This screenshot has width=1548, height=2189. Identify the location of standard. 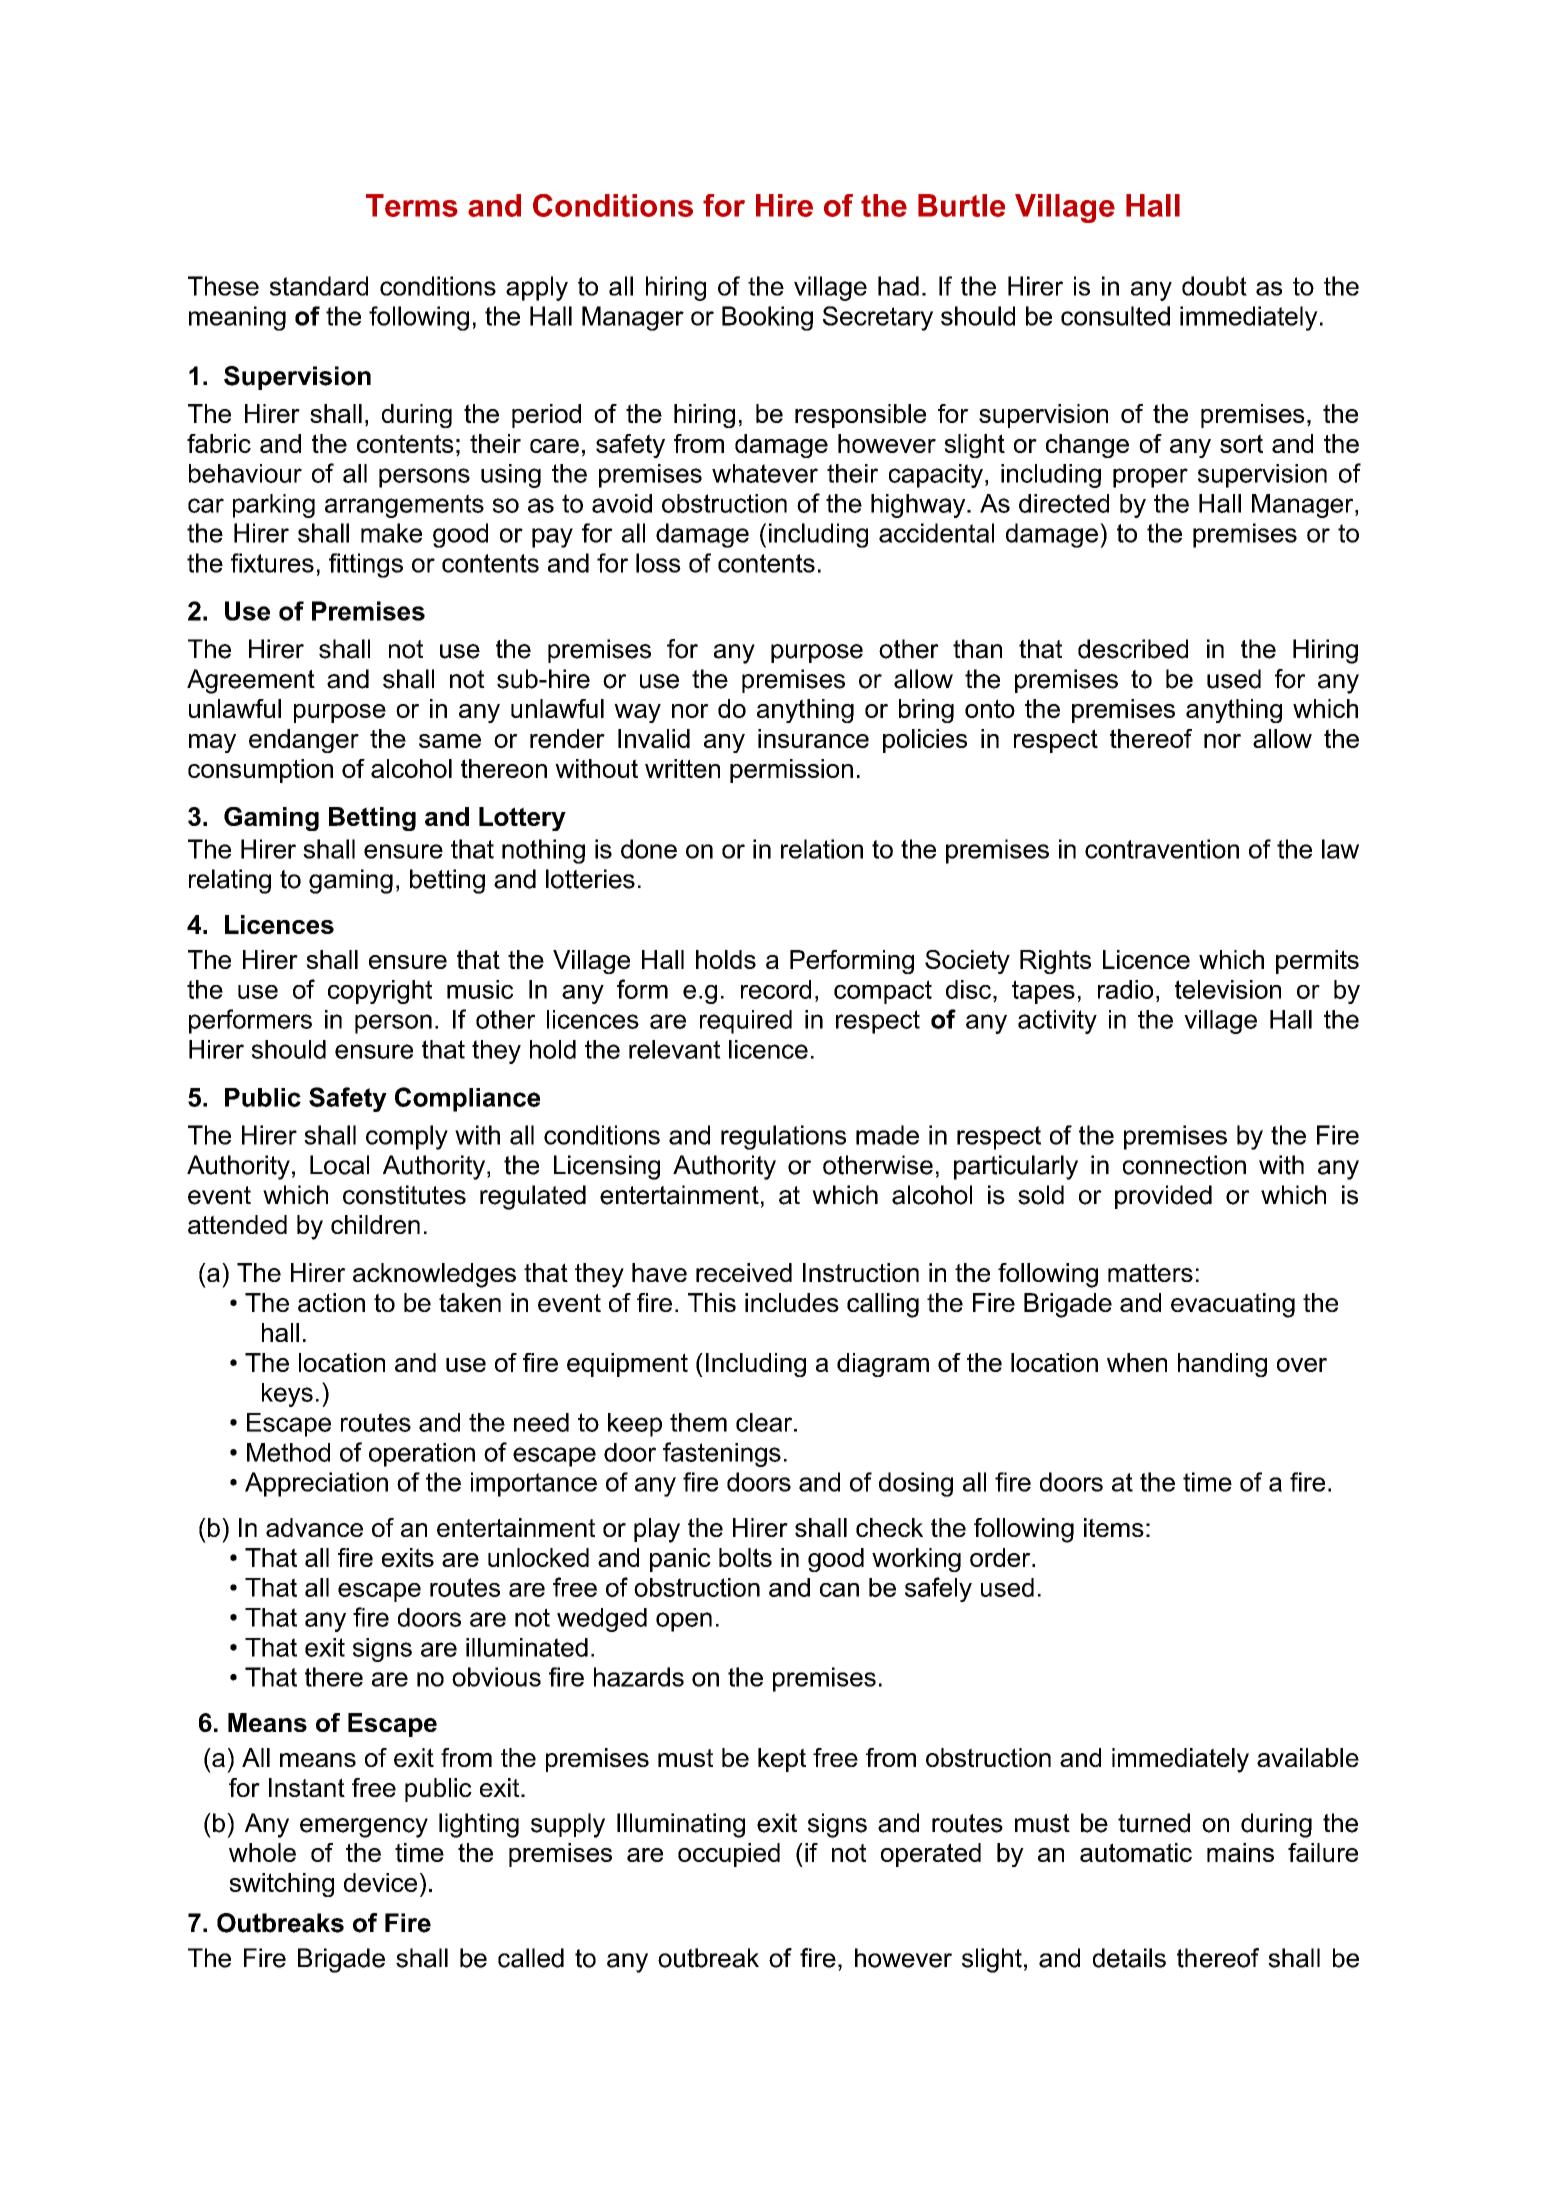
(319, 286).
